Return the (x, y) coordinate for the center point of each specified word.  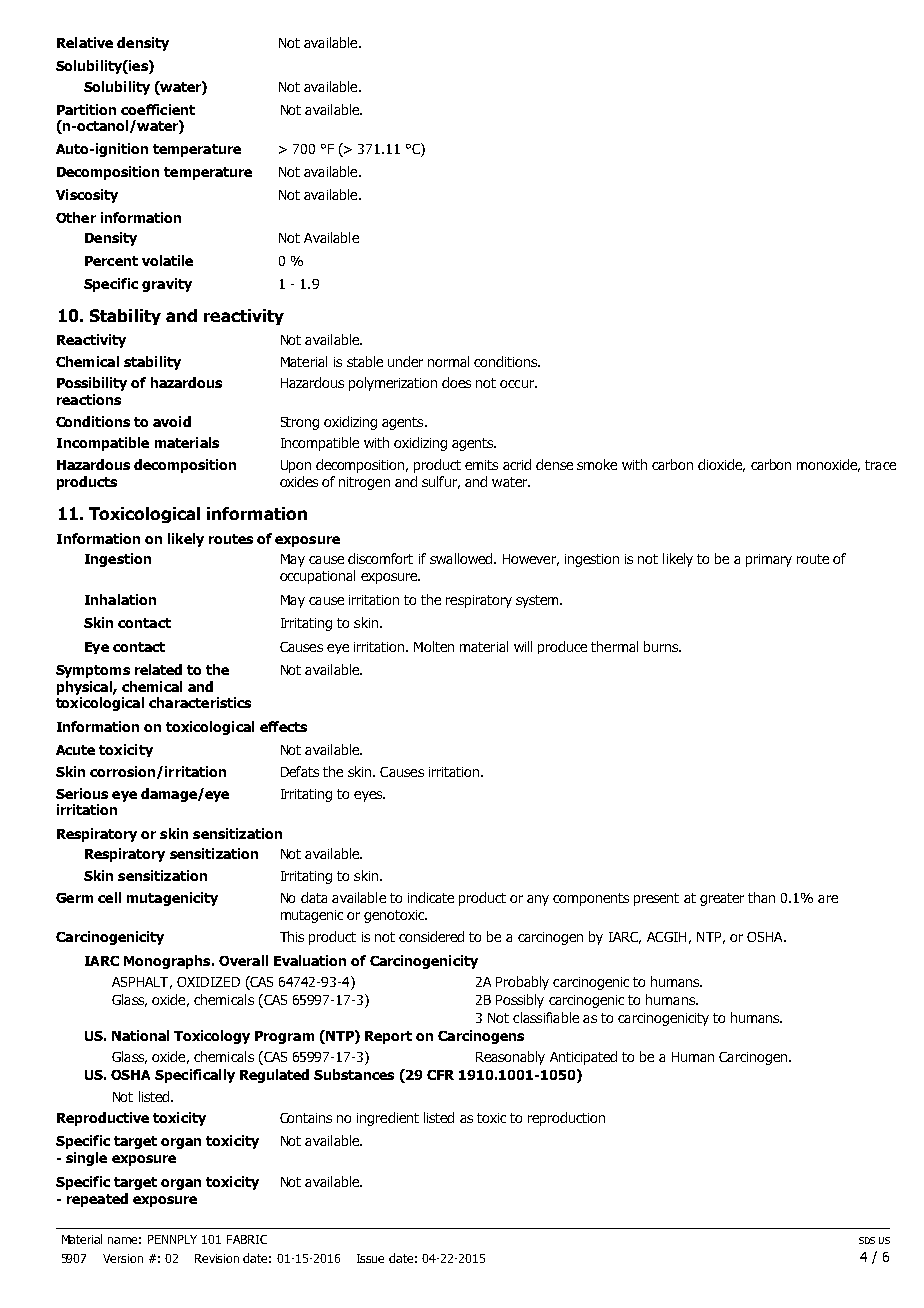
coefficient (158, 109)
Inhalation (120, 599)
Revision (217, 1258)
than (761, 897)
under (405, 361)
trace (880, 465)
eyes (369, 796)
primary (769, 560)
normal (448, 361)
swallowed (461, 558)
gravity (167, 285)
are (828, 899)
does (456, 382)
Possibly (520, 1001)
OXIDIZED (208, 982)
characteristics (200, 702)
